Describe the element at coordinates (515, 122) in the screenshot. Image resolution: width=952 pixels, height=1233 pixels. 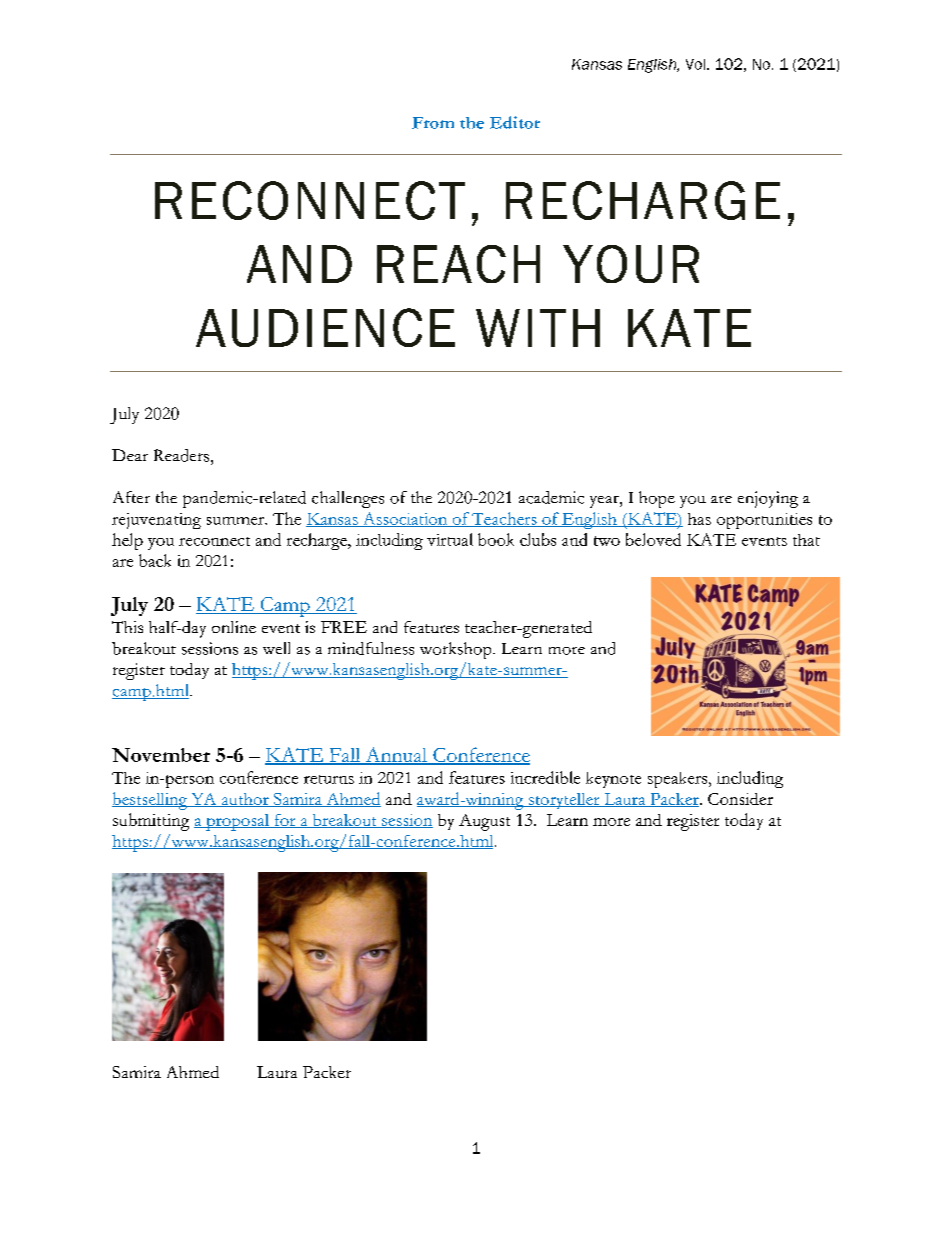
I see `Editor` at that location.
